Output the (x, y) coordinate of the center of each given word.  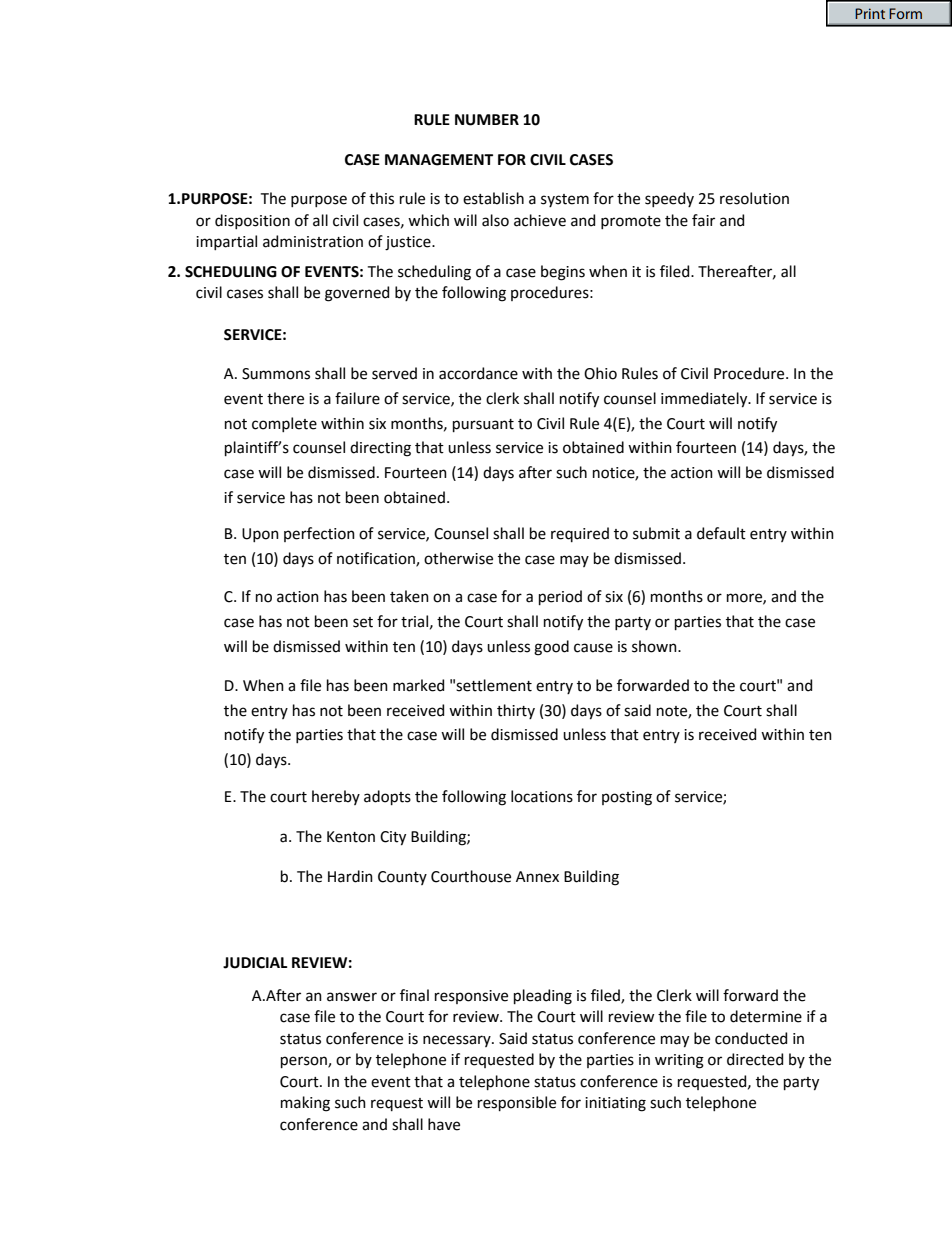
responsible (517, 1103)
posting (627, 798)
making (305, 1104)
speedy (669, 199)
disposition (252, 221)
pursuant (483, 425)
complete (284, 424)
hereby (336, 797)
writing (679, 1061)
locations (542, 796)
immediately (705, 400)
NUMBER (487, 120)
